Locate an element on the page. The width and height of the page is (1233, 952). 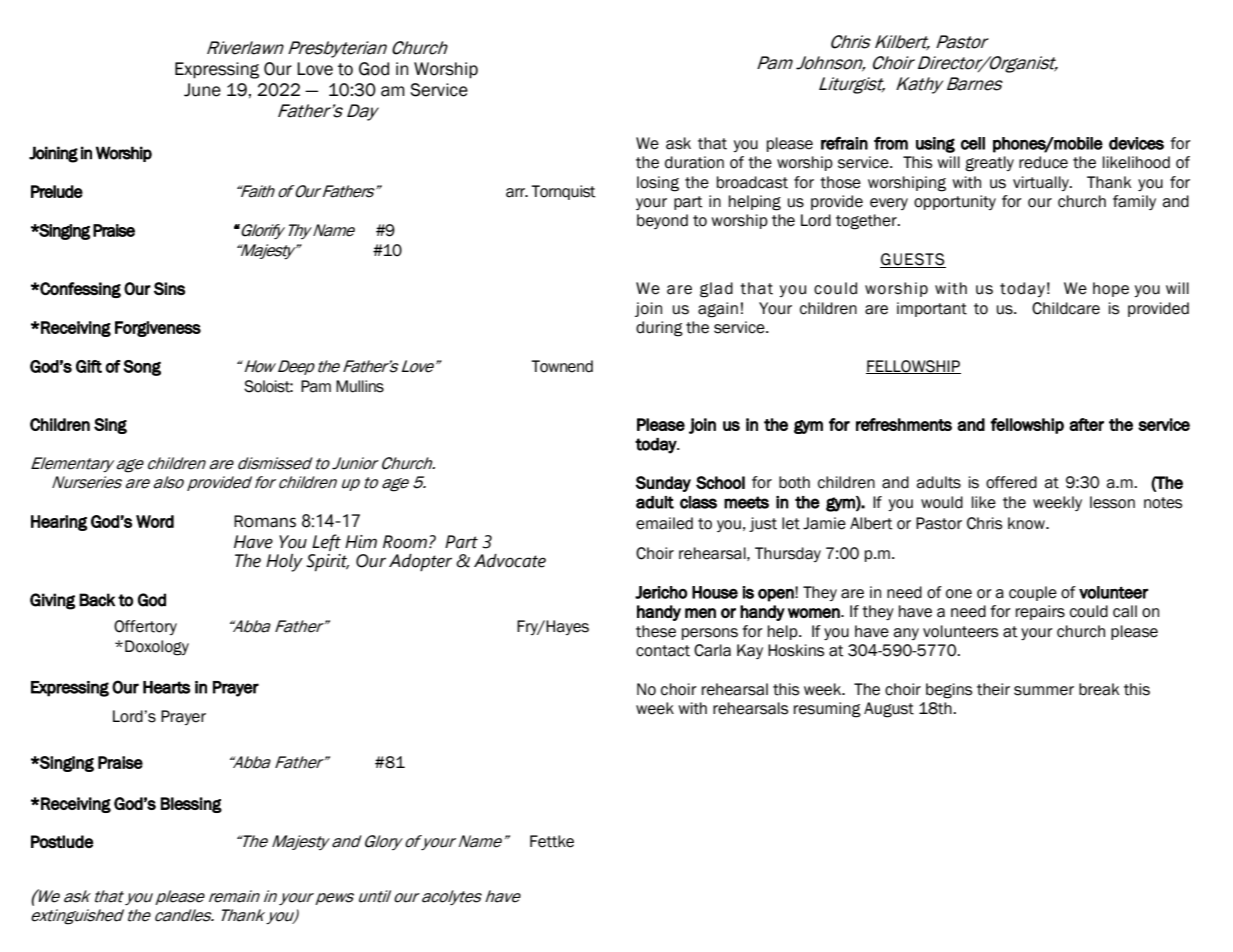
together is located at coordinates (867, 222).
